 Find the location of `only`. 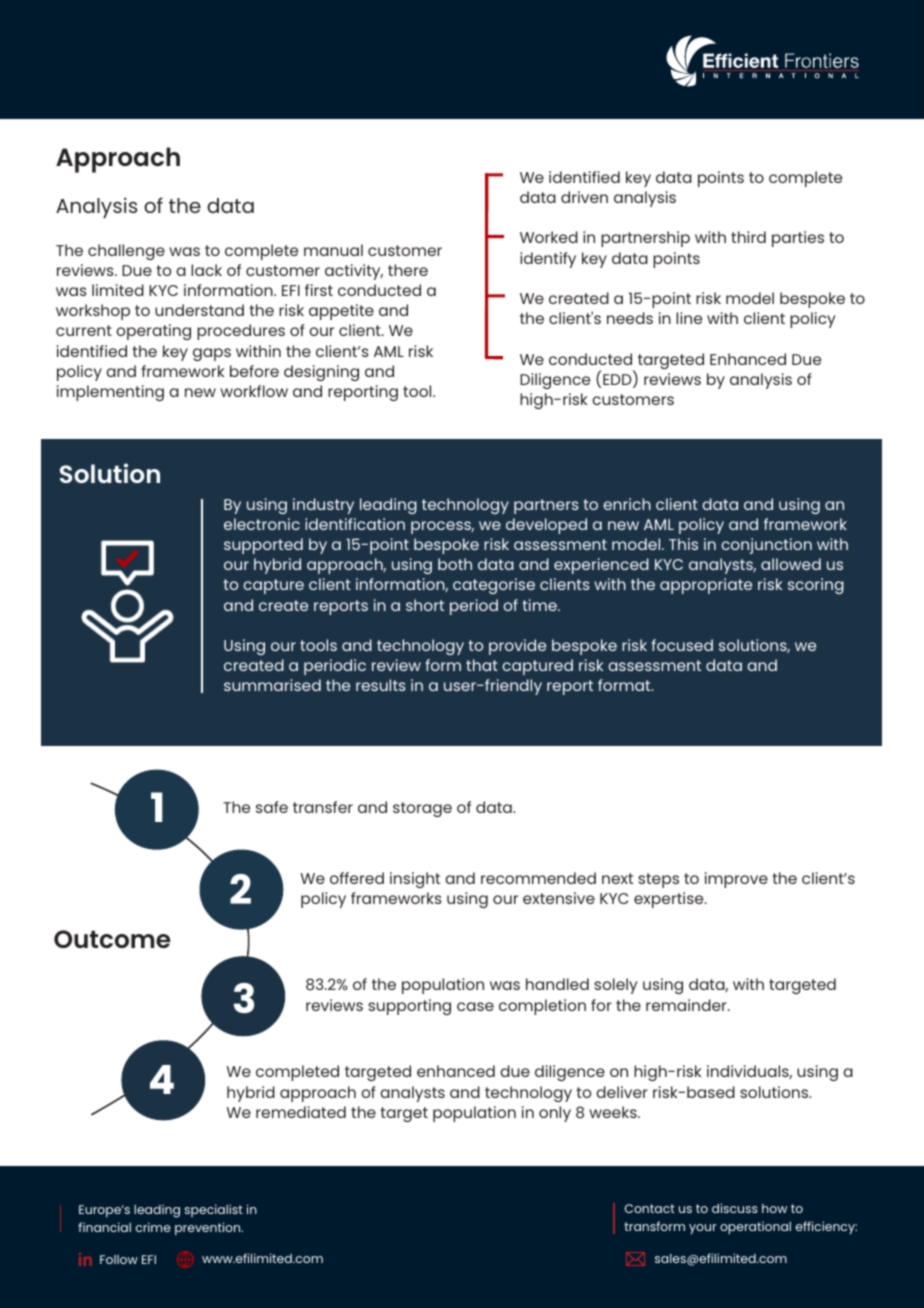

only is located at coordinates (555, 1114).
